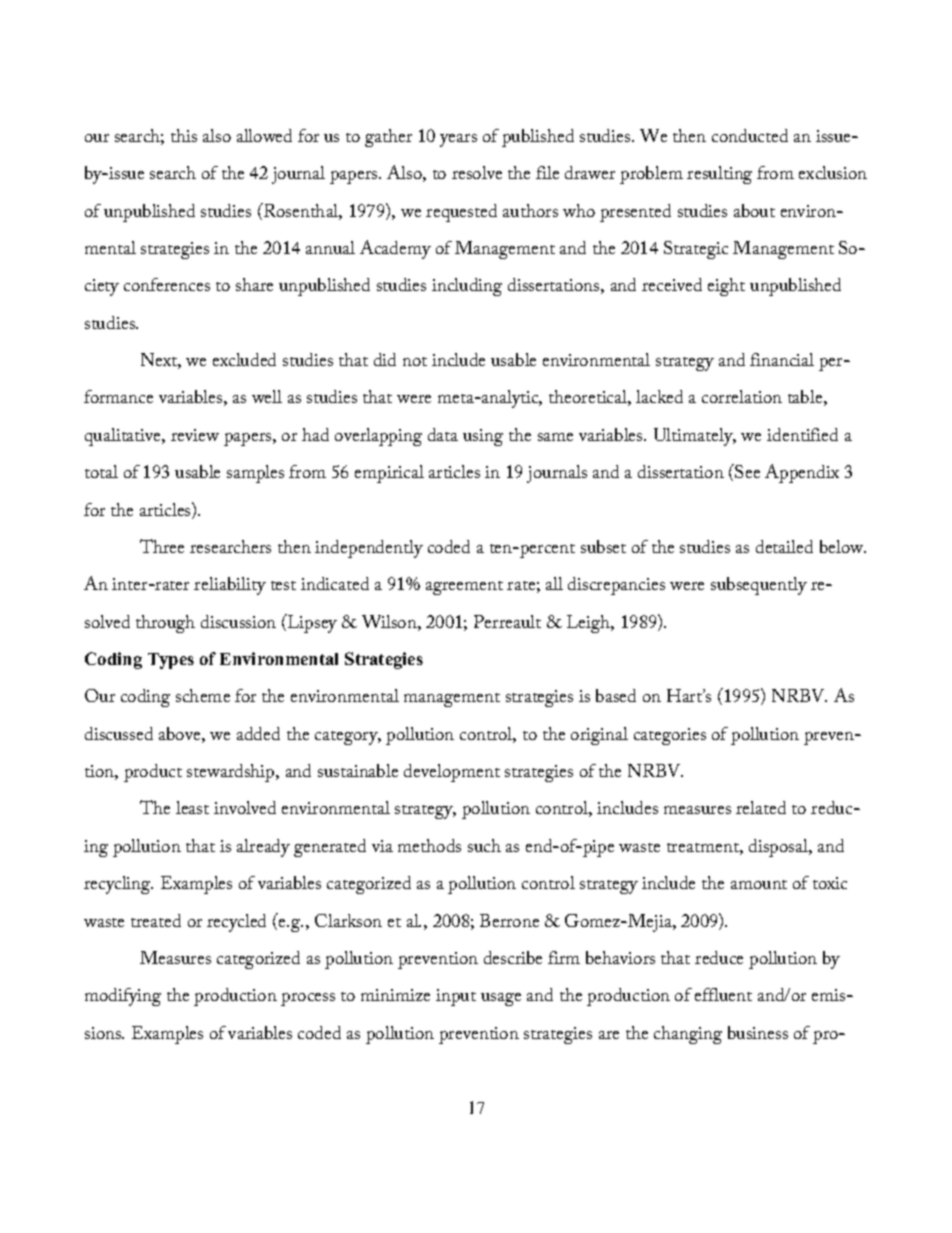 This screenshot has width=952, height=1233. Describe the element at coordinates (723, 994) in the screenshot. I see `effluent` at that location.
